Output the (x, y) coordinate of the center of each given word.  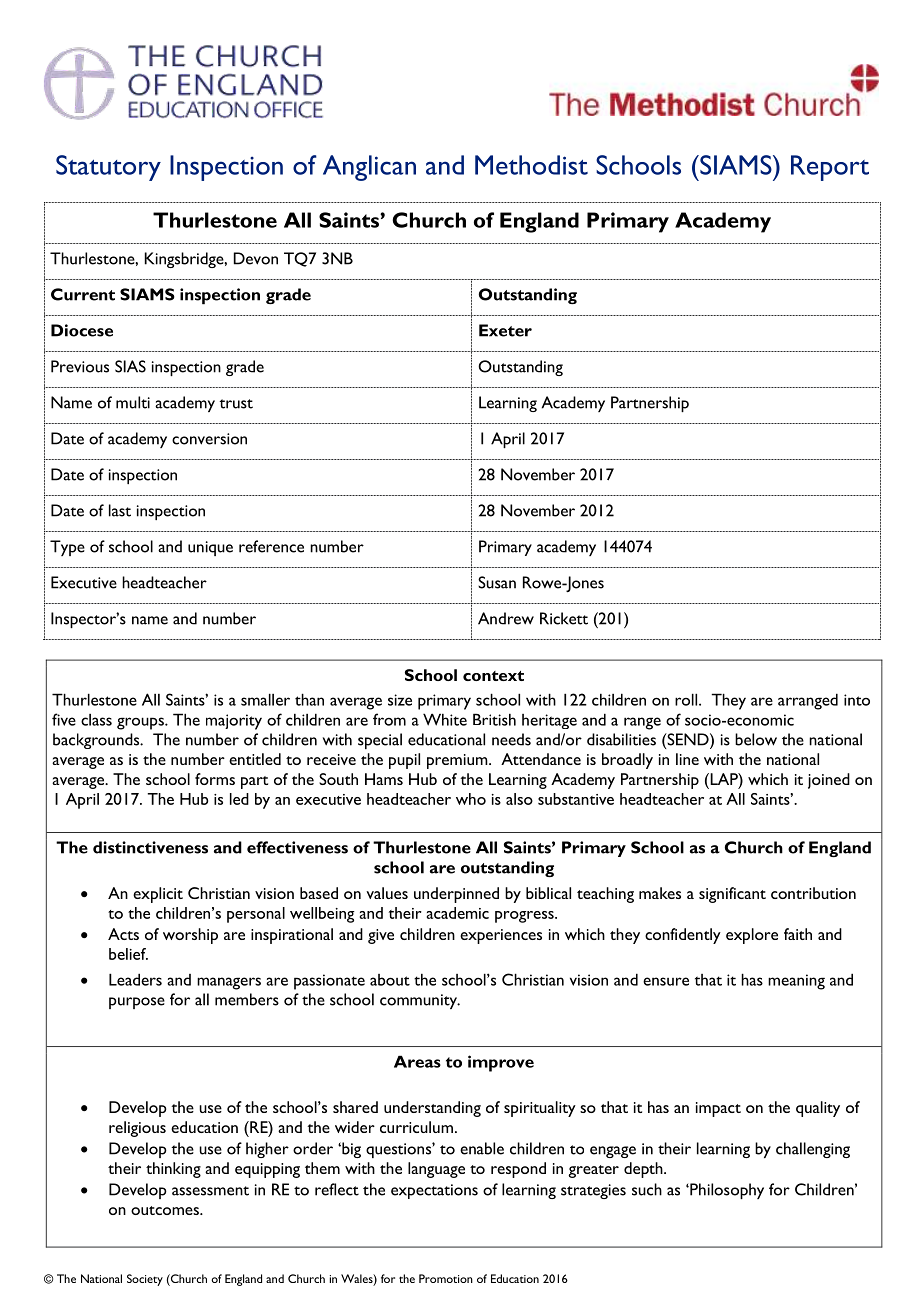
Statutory (108, 168)
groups (141, 723)
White (445, 719)
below (756, 739)
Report (830, 168)
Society (145, 1280)
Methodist (531, 165)
